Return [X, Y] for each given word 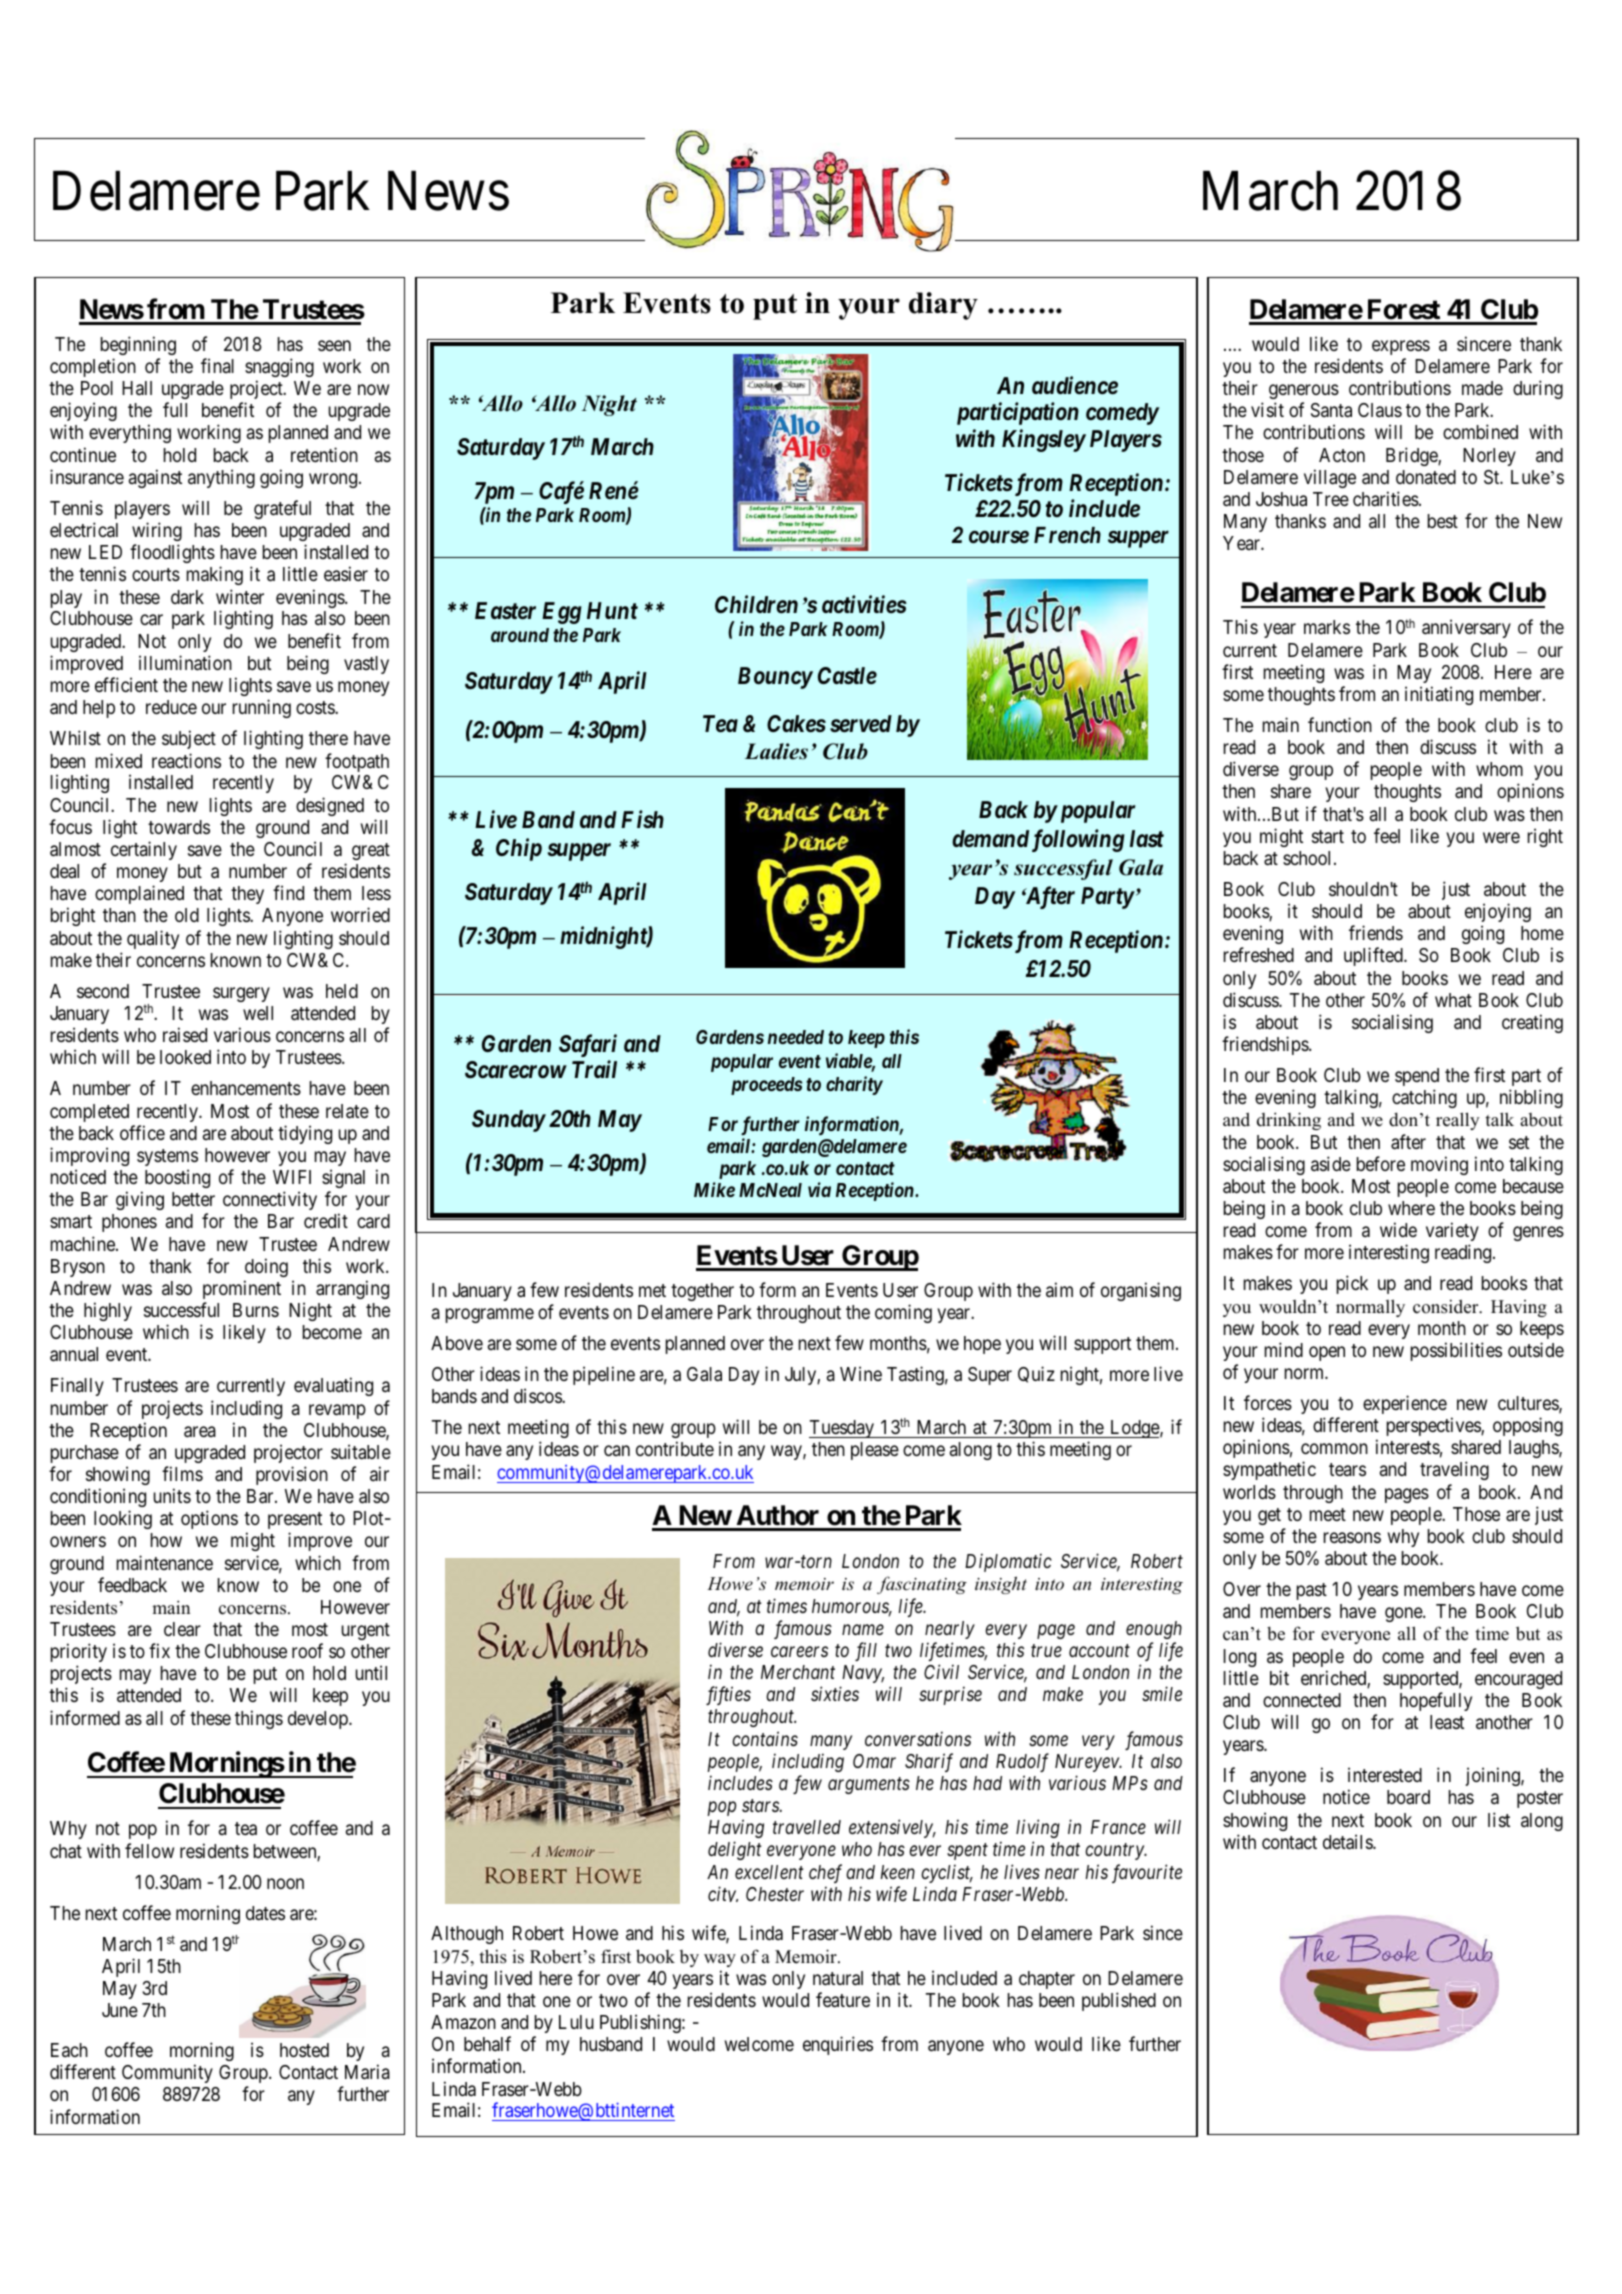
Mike [714, 1189]
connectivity [270, 1200]
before [1381, 1163]
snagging [279, 367]
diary [943, 306]
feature [843, 1999]
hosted [304, 2050]
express [1401, 347]
